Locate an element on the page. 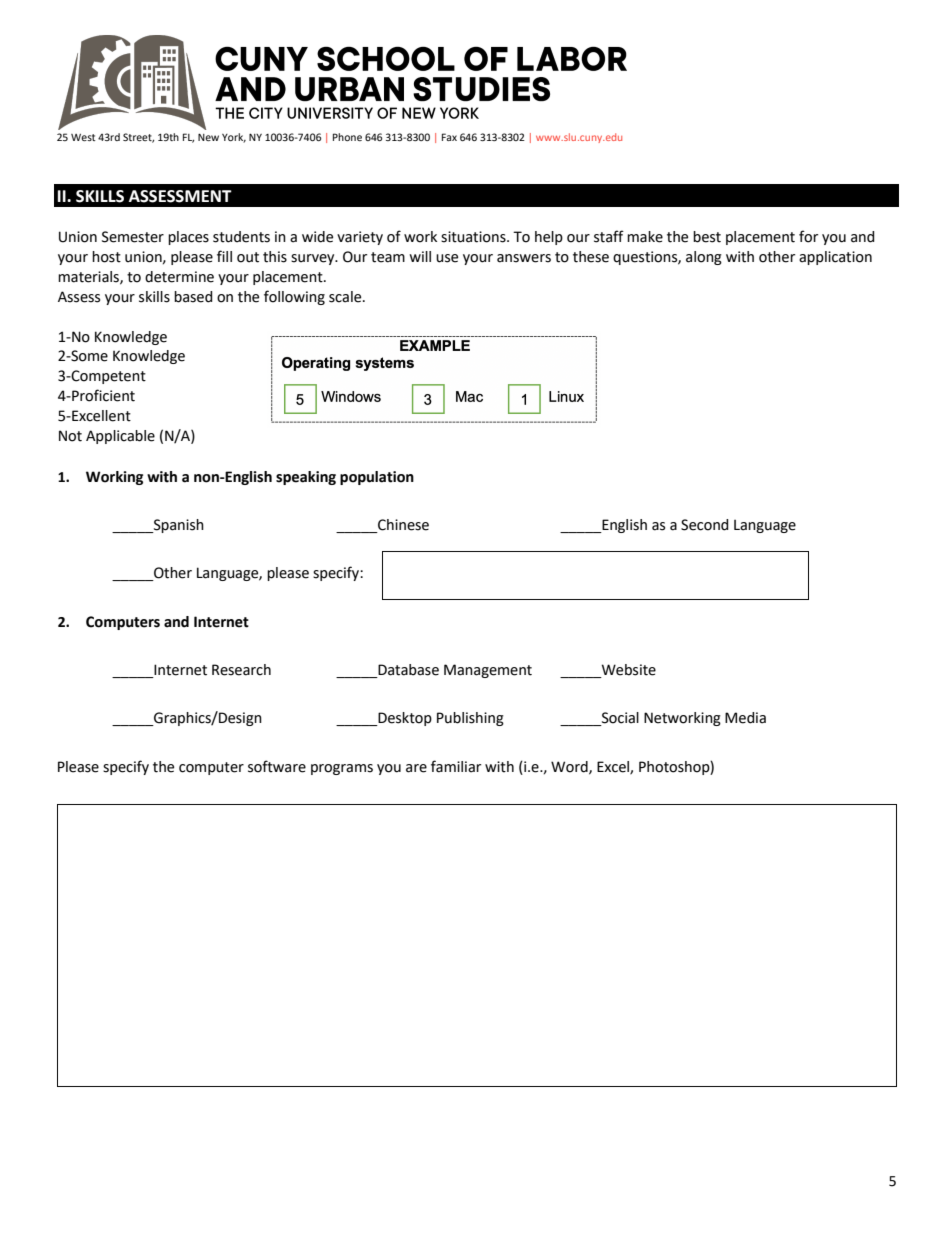 This document has width=952, height=1233. Fax is located at coordinates (449, 137).
